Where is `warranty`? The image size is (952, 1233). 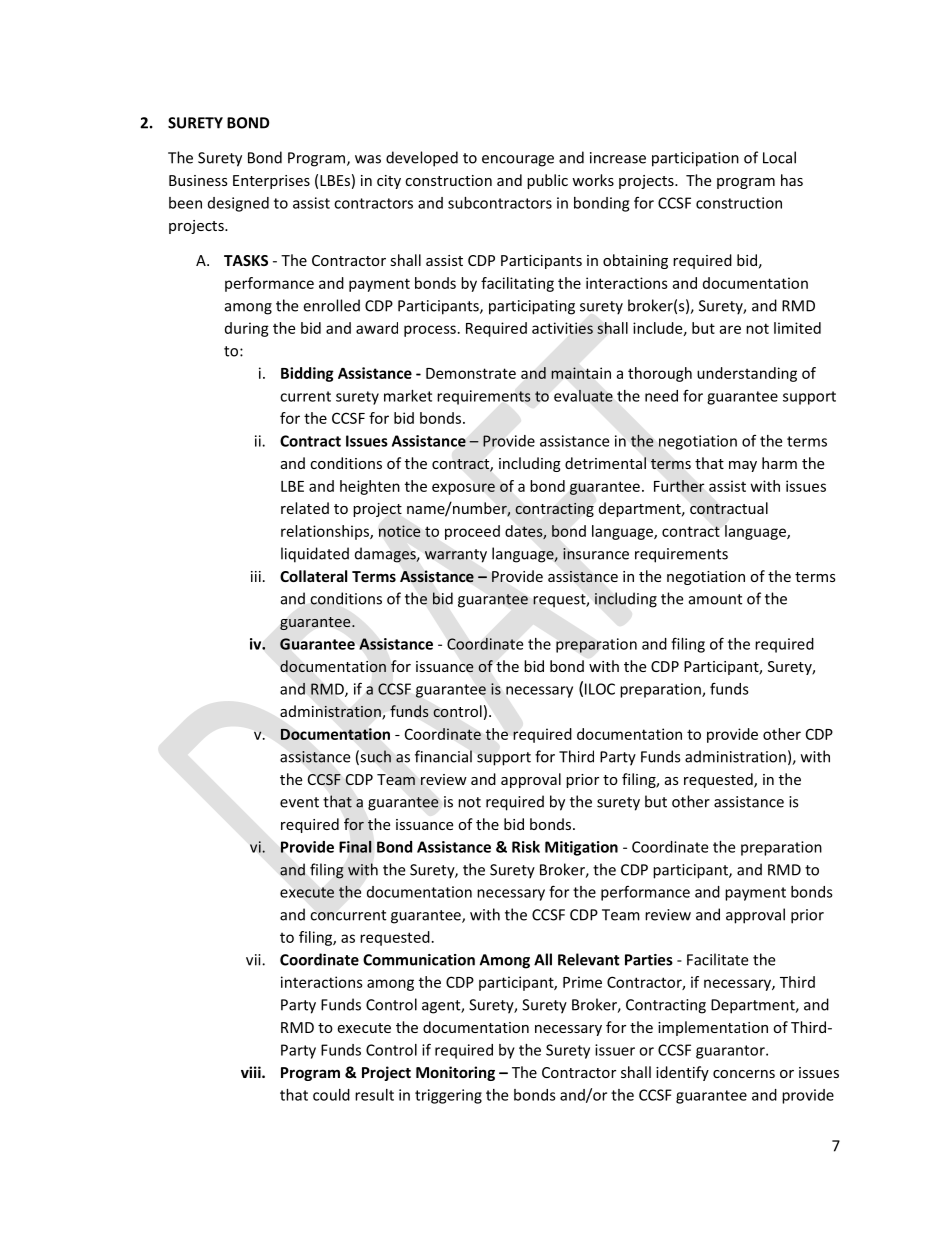 warranty is located at coordinates (456, 556).
